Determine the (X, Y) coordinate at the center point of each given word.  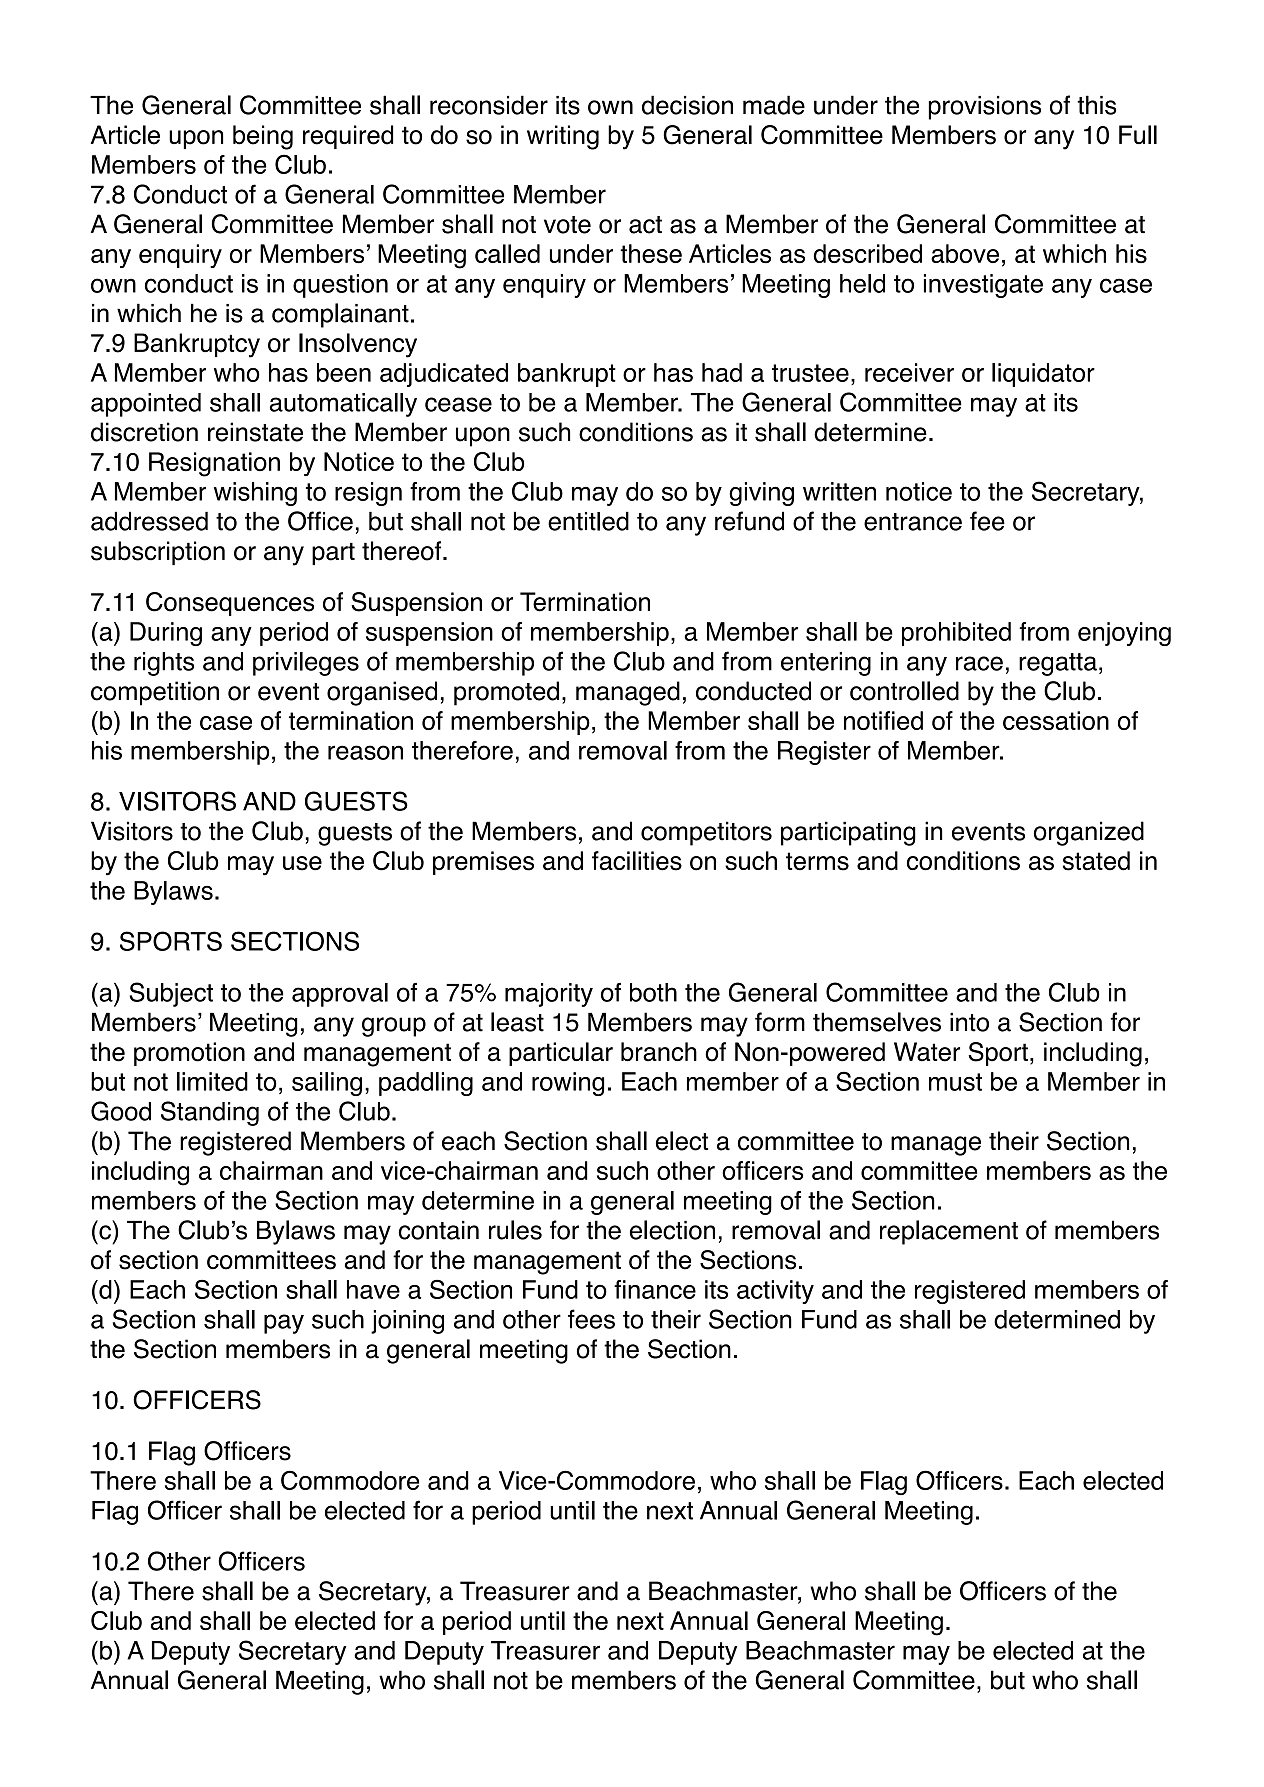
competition (155, 693)
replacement (949, 1232)
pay (284, 1324)
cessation (1056, 720)
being (263, 137)
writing (563, 137)
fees (591, 1319)
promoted (506, 693)
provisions (985, 108)
